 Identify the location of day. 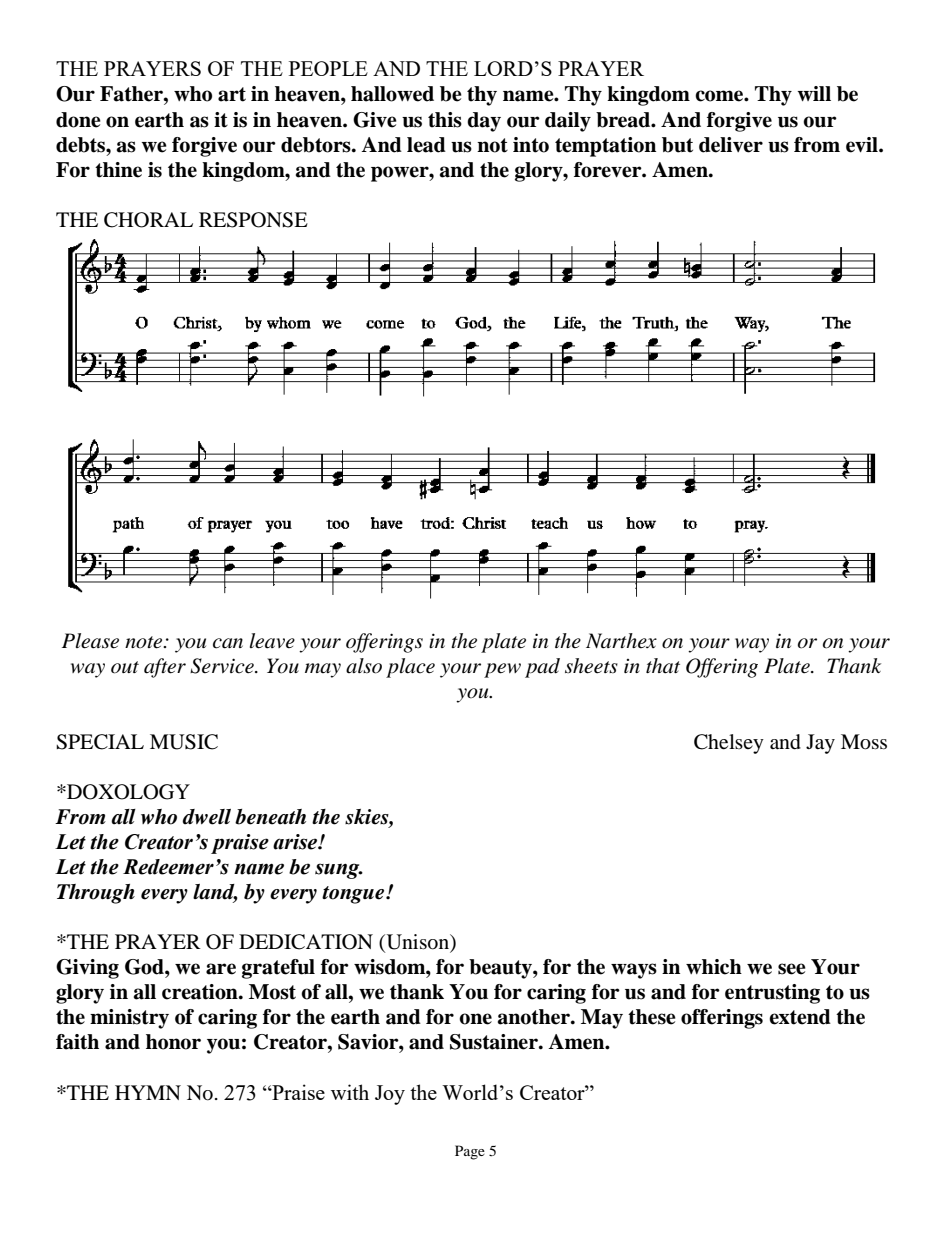
(484, 122).
